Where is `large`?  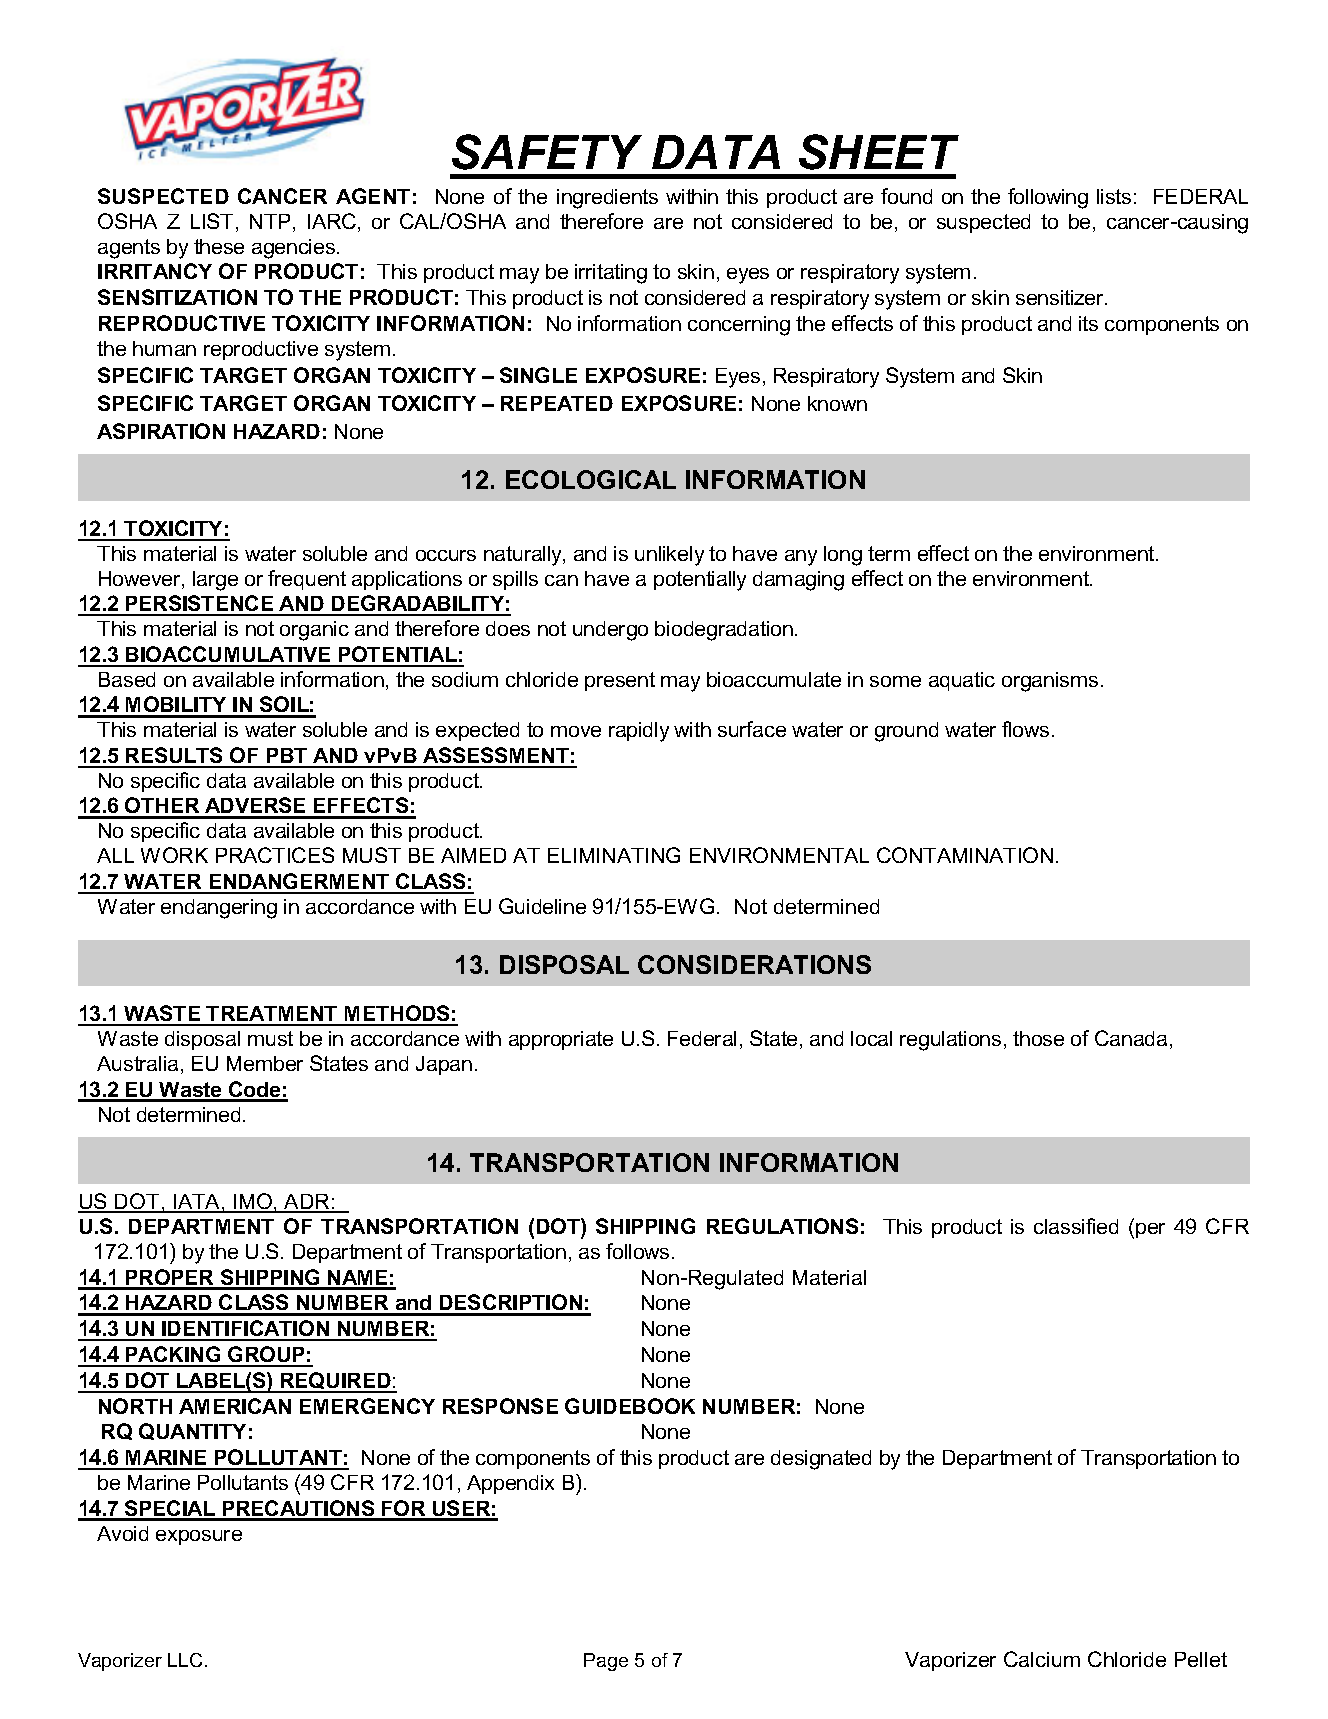
large is located at coordinates (215, 581).
